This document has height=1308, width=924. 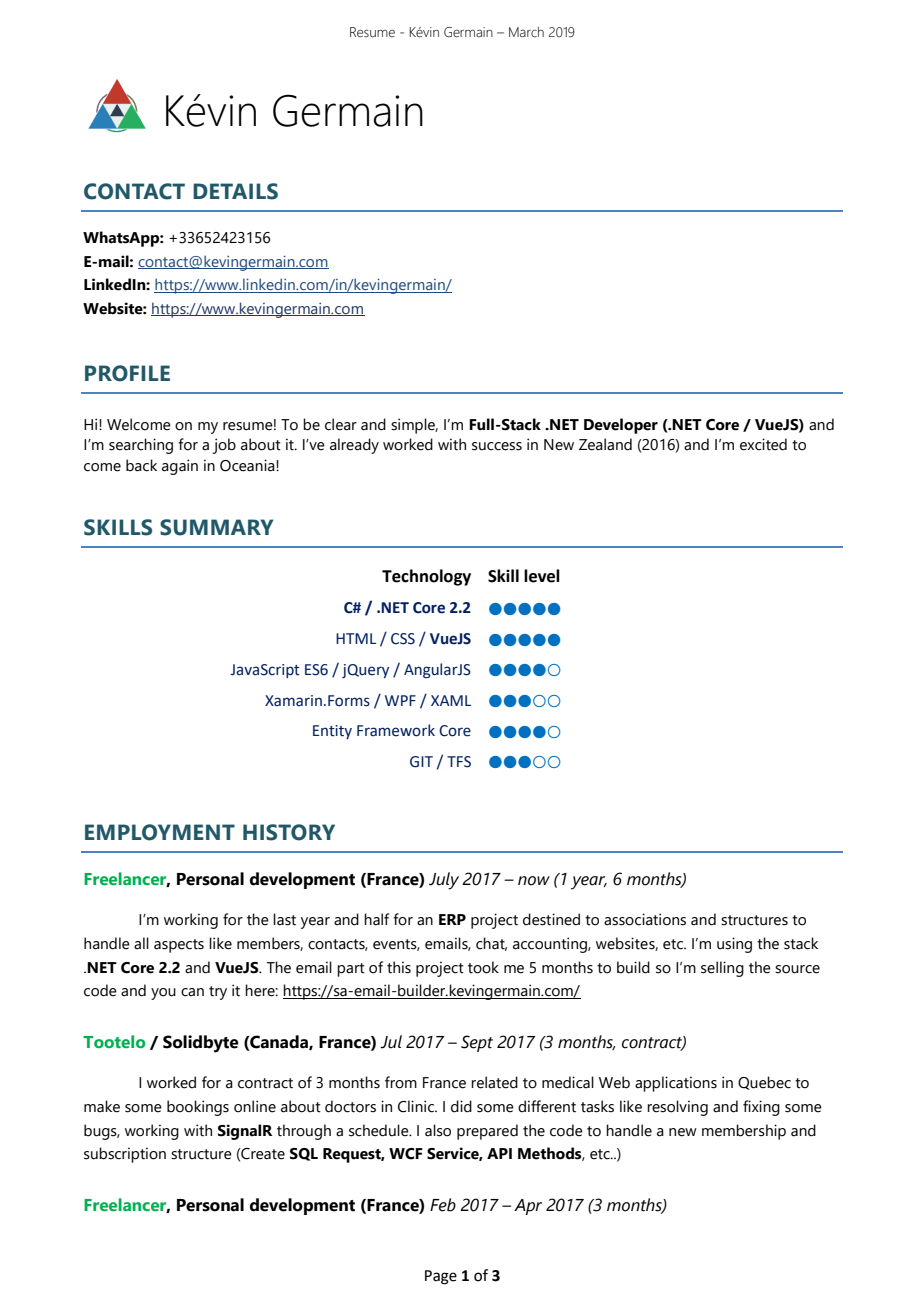 What do you see at coordinates (677, 1108) in the document?
I see `resolving` at bounding box center [677, 1108].
